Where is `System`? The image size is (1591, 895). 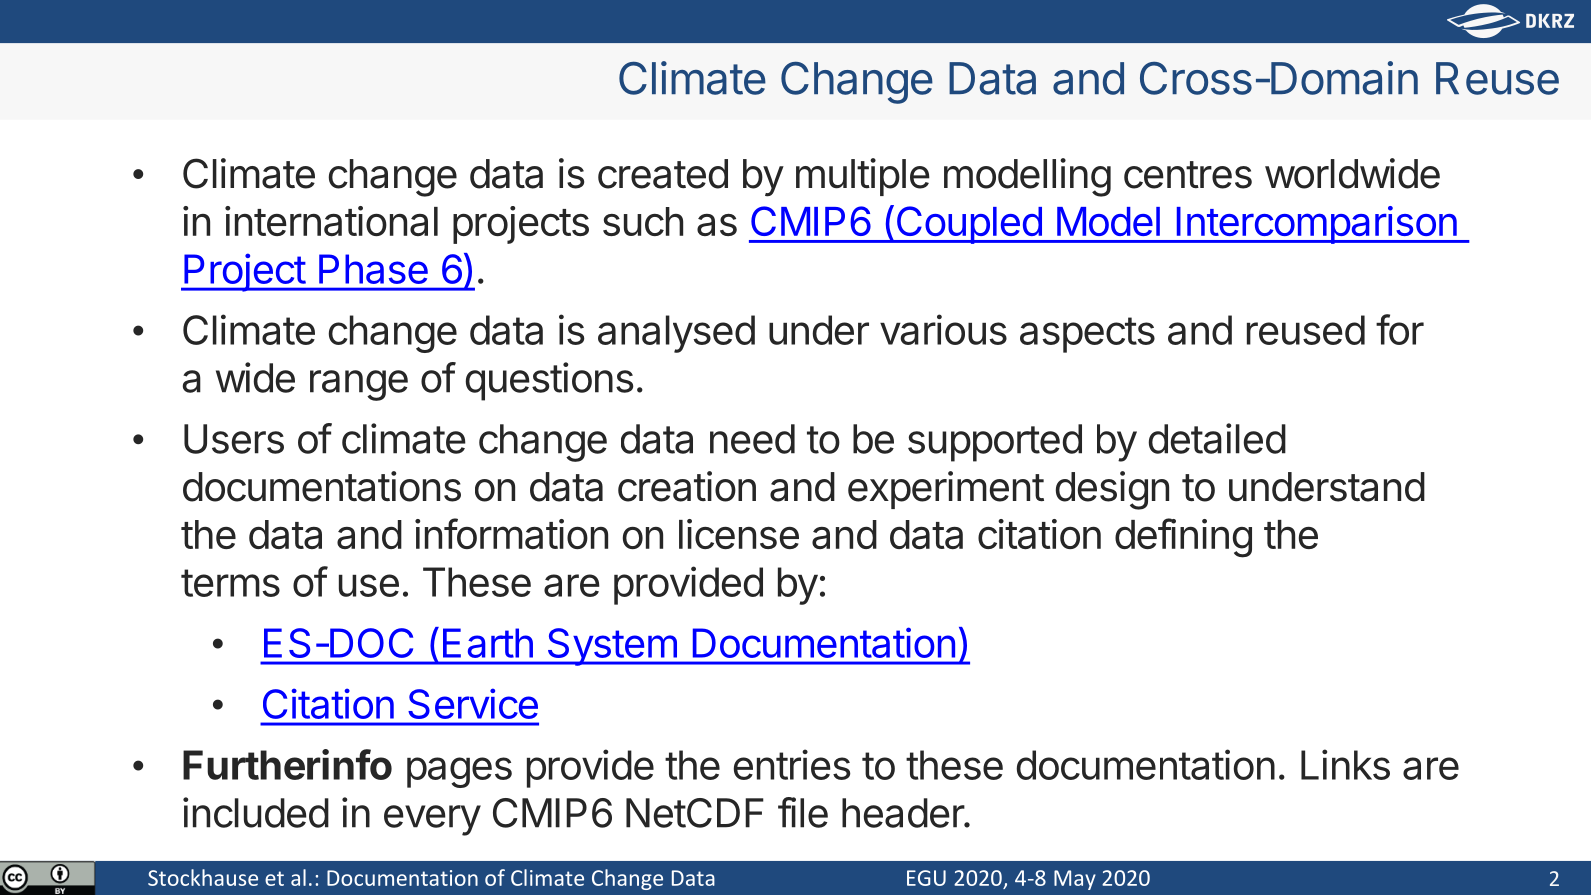
System is located at coordinates (611, 647).
